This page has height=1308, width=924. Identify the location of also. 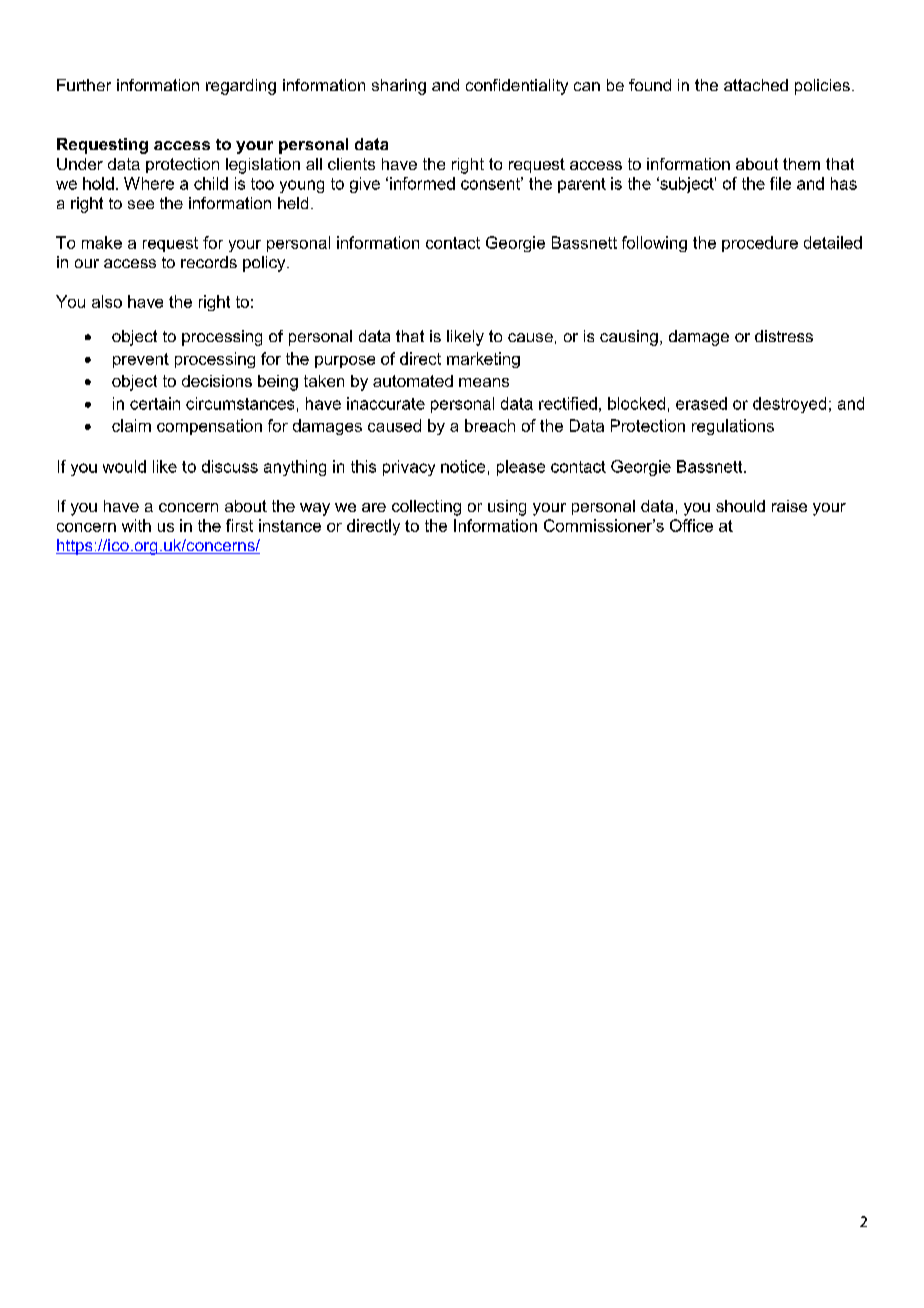
(107, 301).
